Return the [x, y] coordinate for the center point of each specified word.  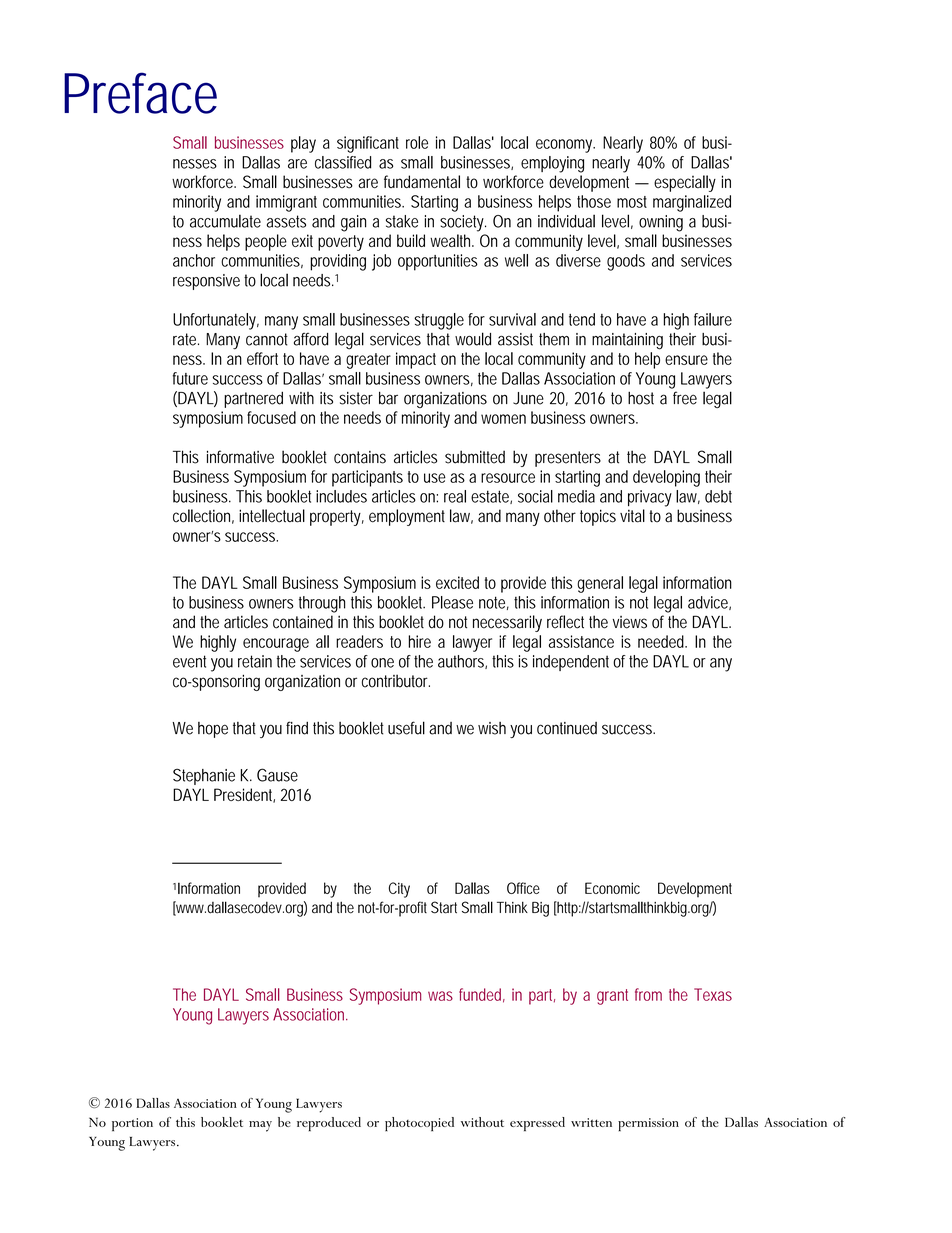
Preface [140, 93]
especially [685, 183]
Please [452, 602]
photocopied [419, 1124]
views [630, 622]
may [260, 1126]
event [189, 661]
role [417, 142]
